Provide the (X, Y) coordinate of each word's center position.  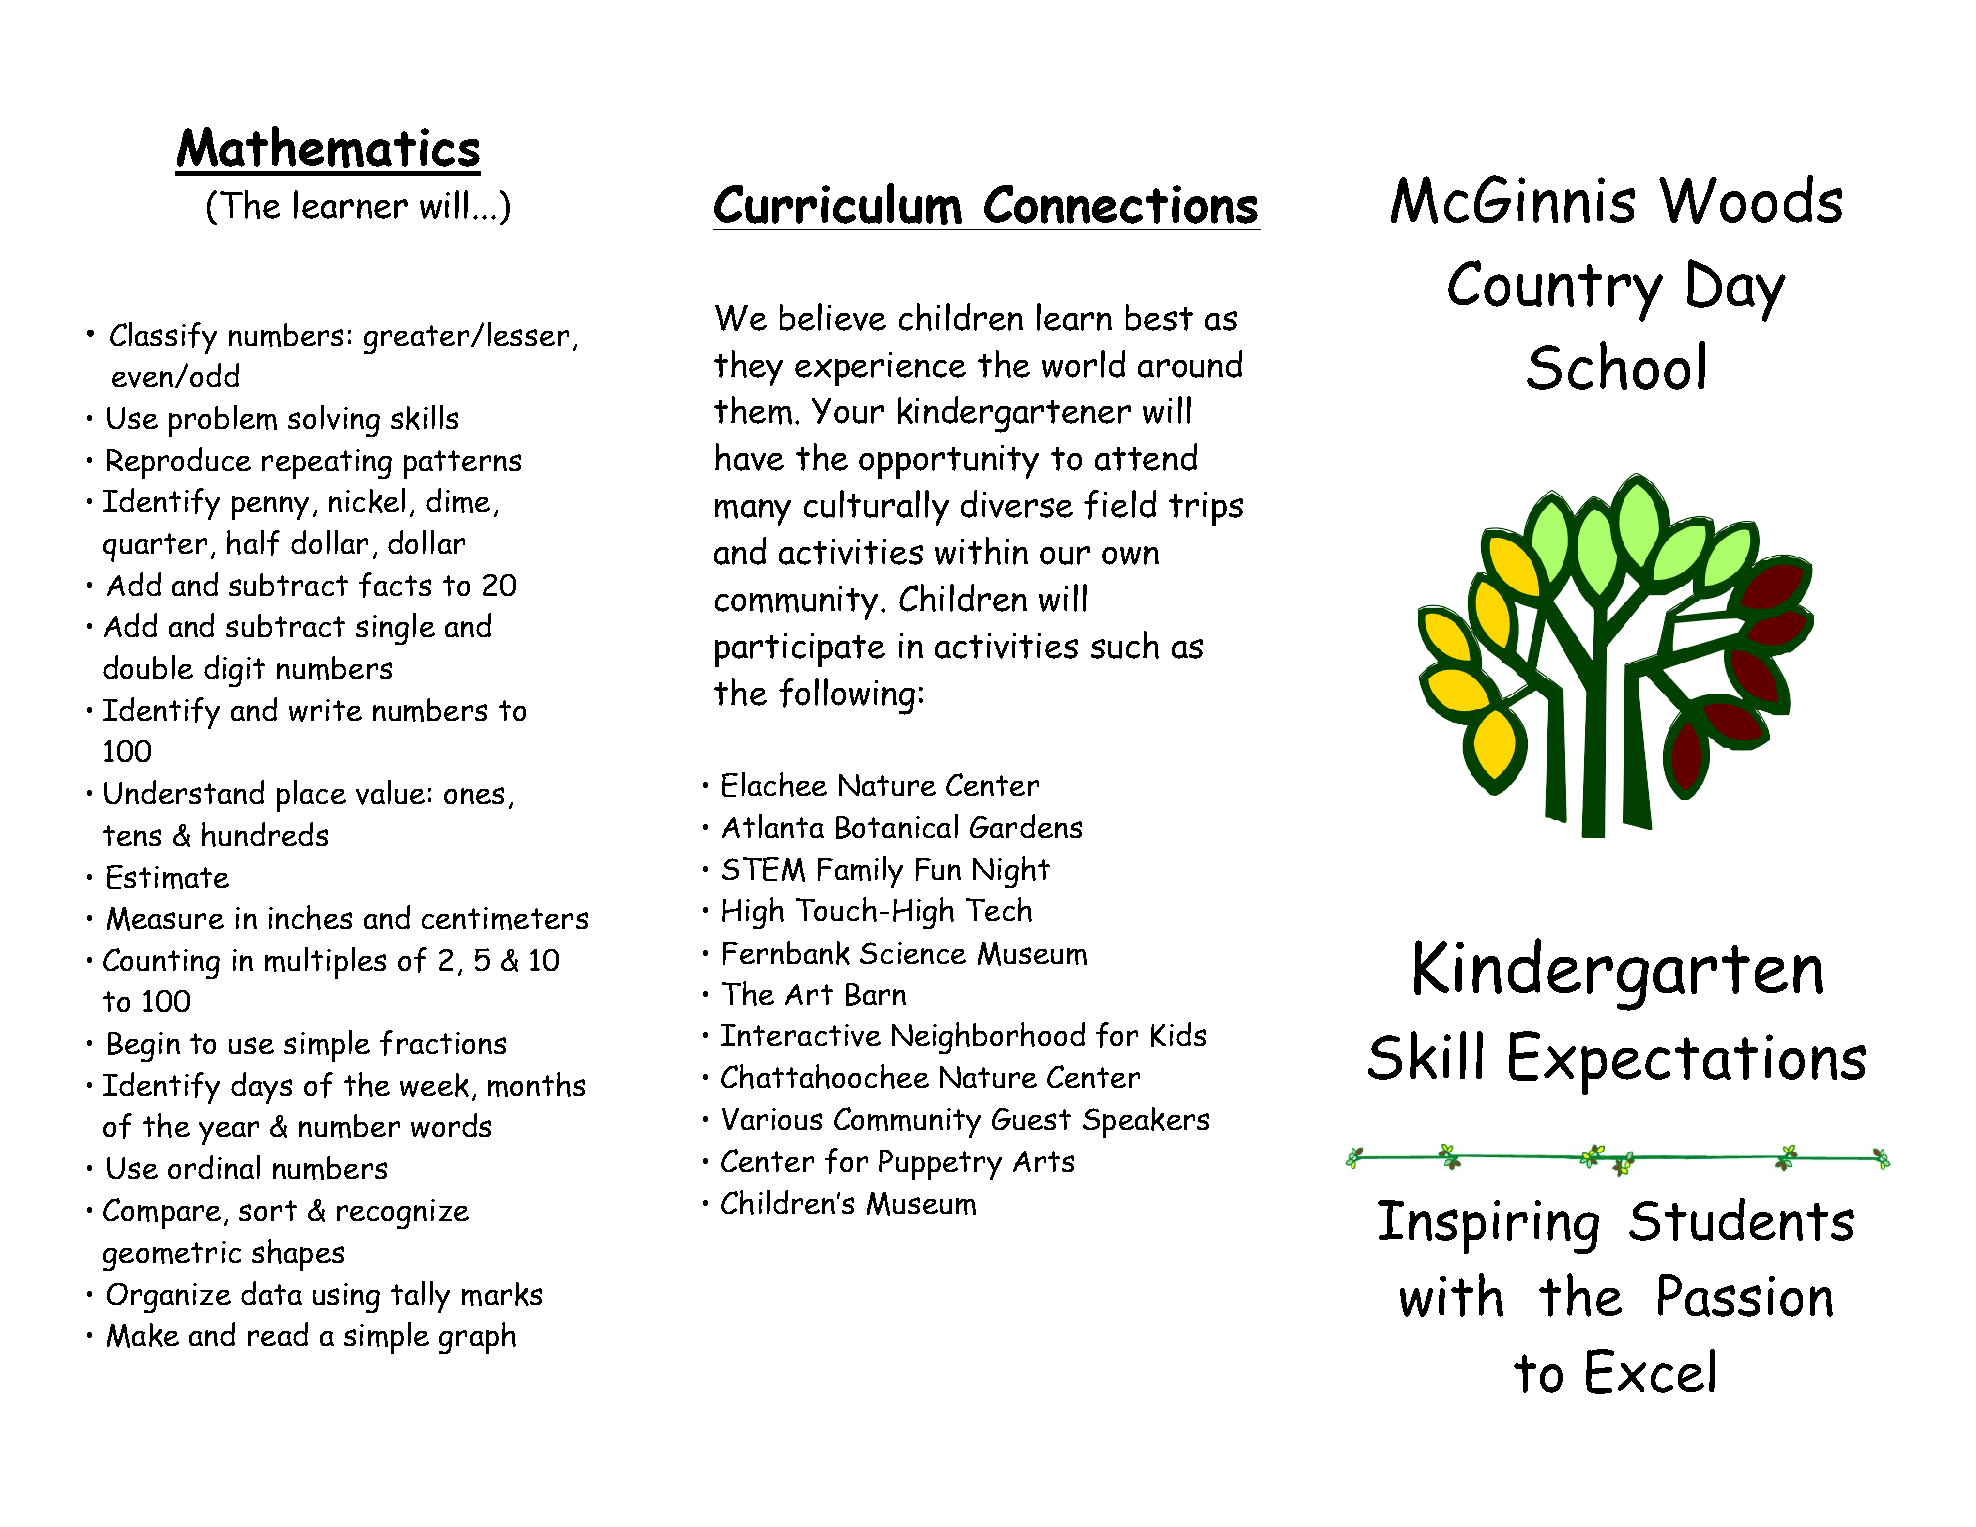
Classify (163, 338)
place (311, 796)
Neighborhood (988, 1038)
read (278, 1334)
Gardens (1026, 826)
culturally (876, 508)
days (261, 1088)
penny (270, 508)
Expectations (1687, 1063)
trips (1206, 509)
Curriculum (838, 204)
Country (1555, 291)
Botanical (897, 826)
